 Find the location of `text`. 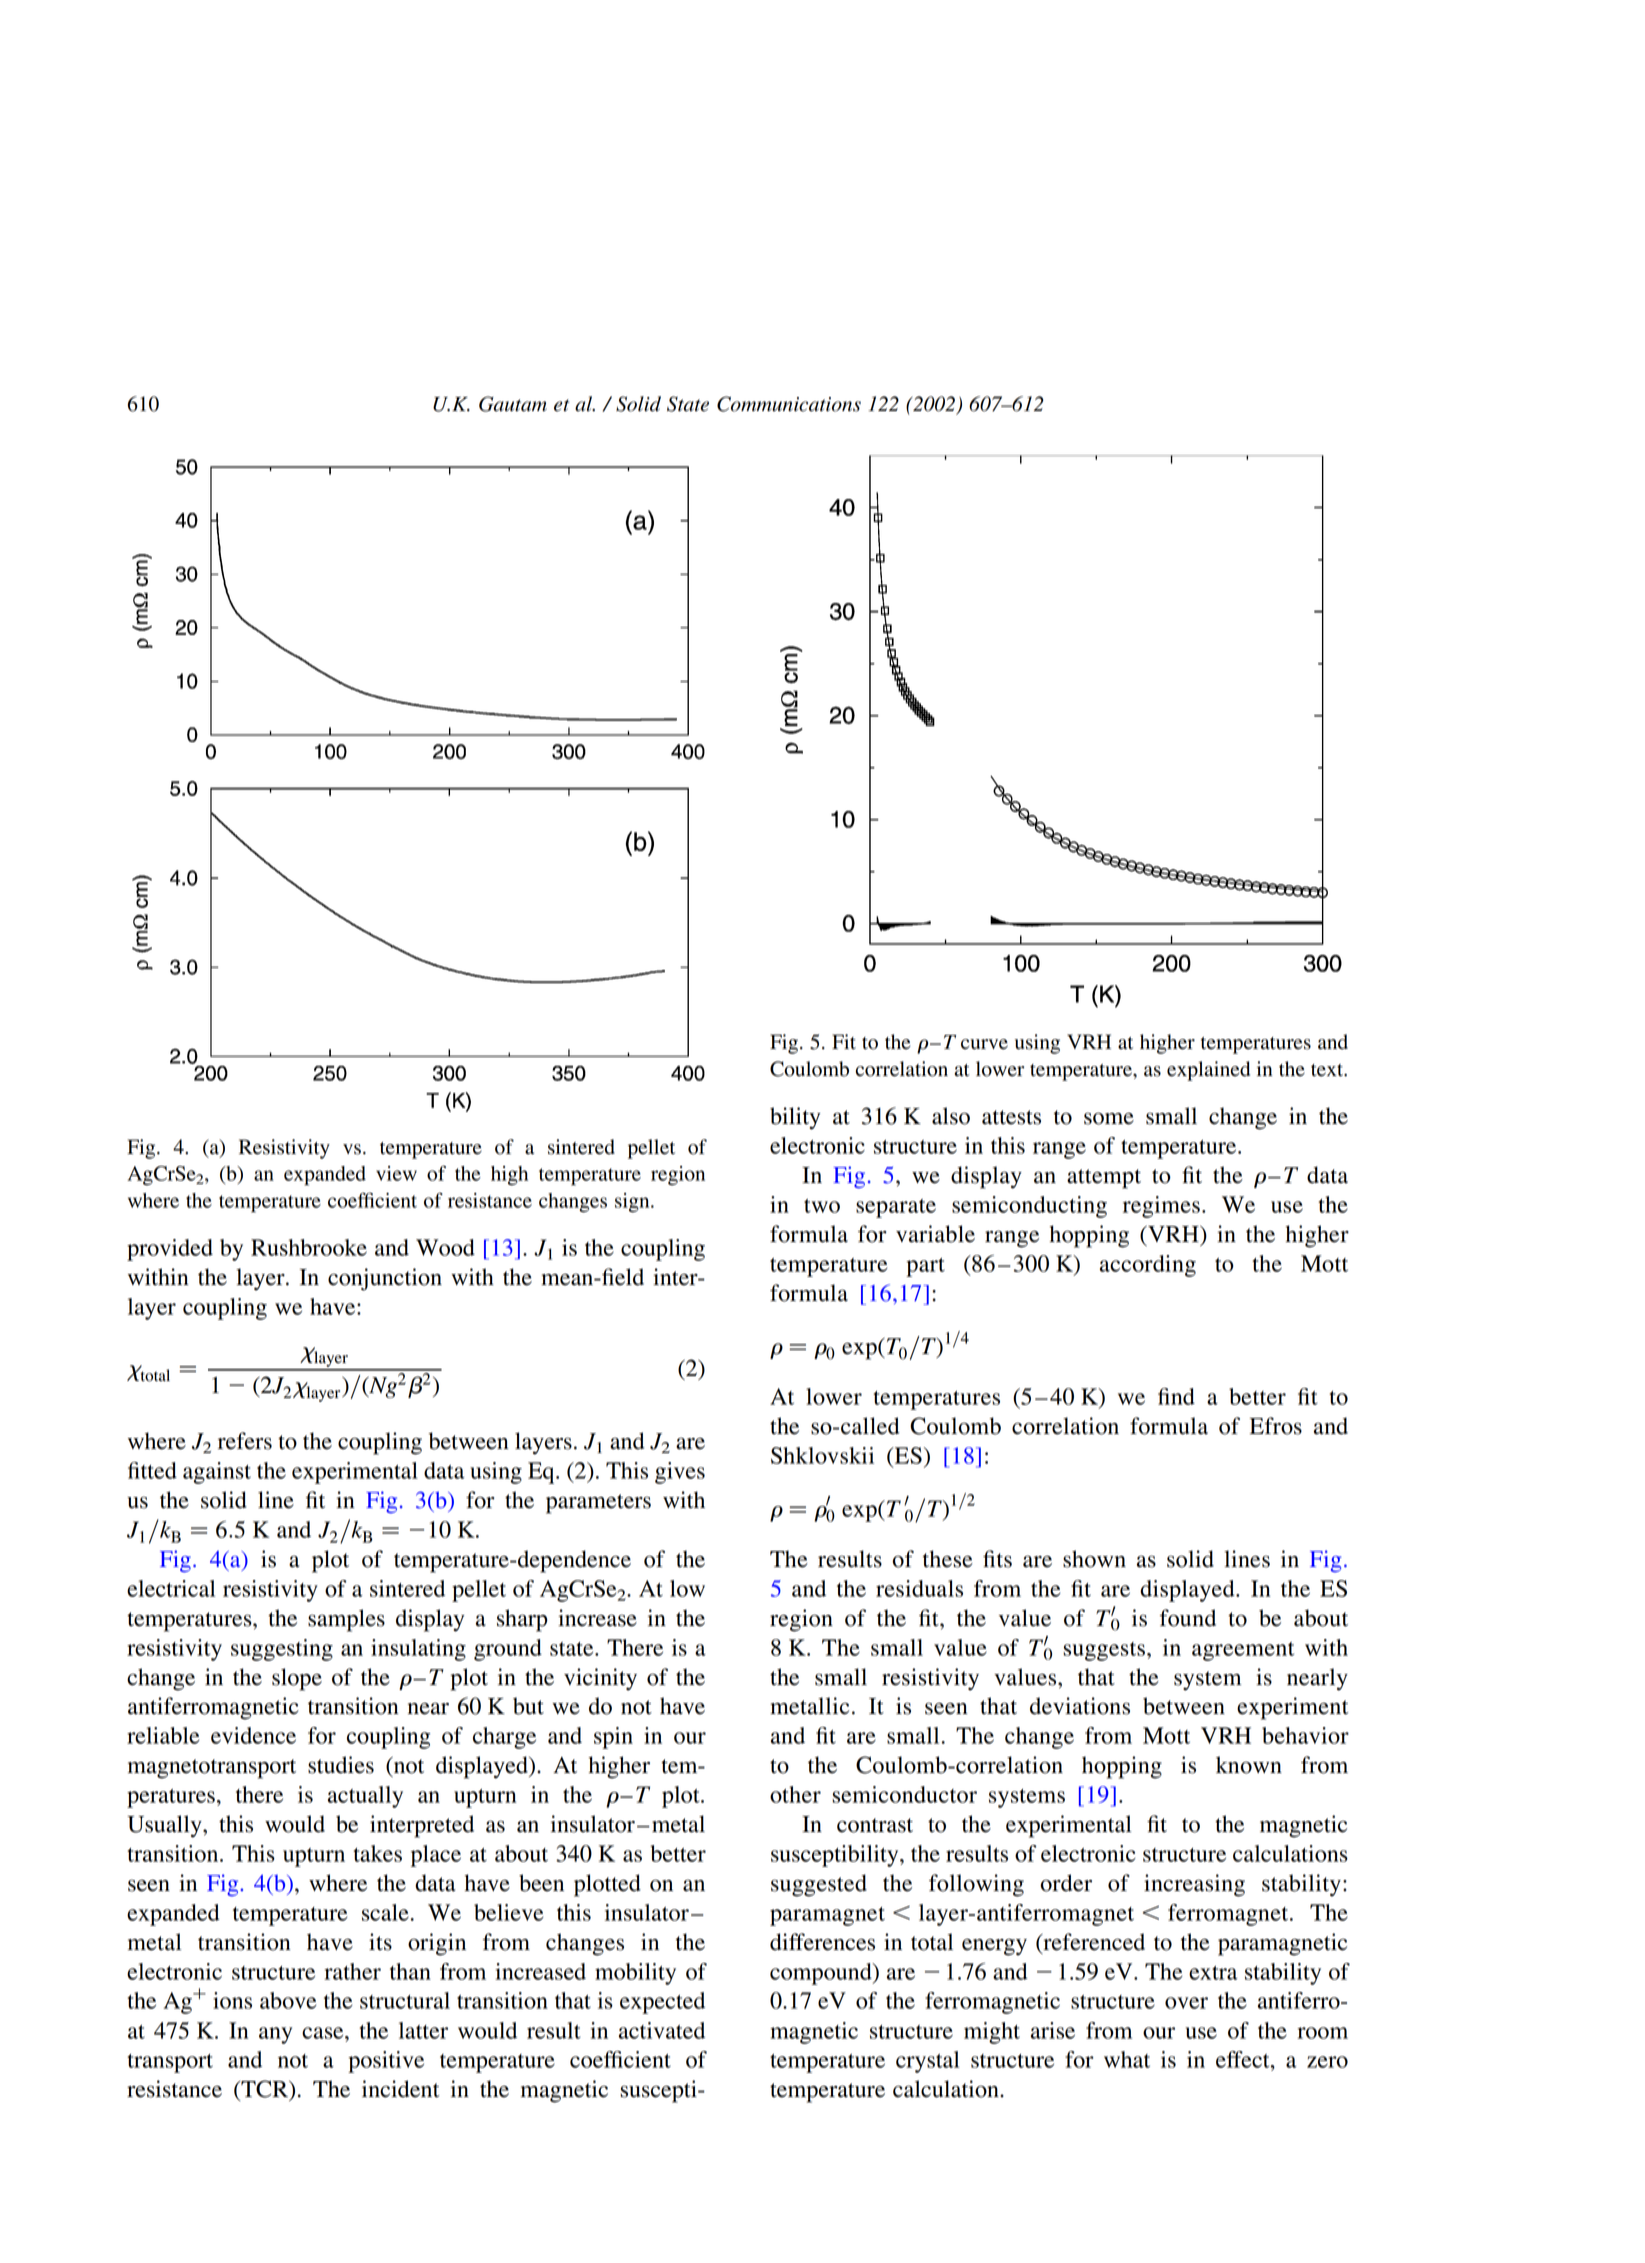

text is located at coordinates (1328, 1070).
